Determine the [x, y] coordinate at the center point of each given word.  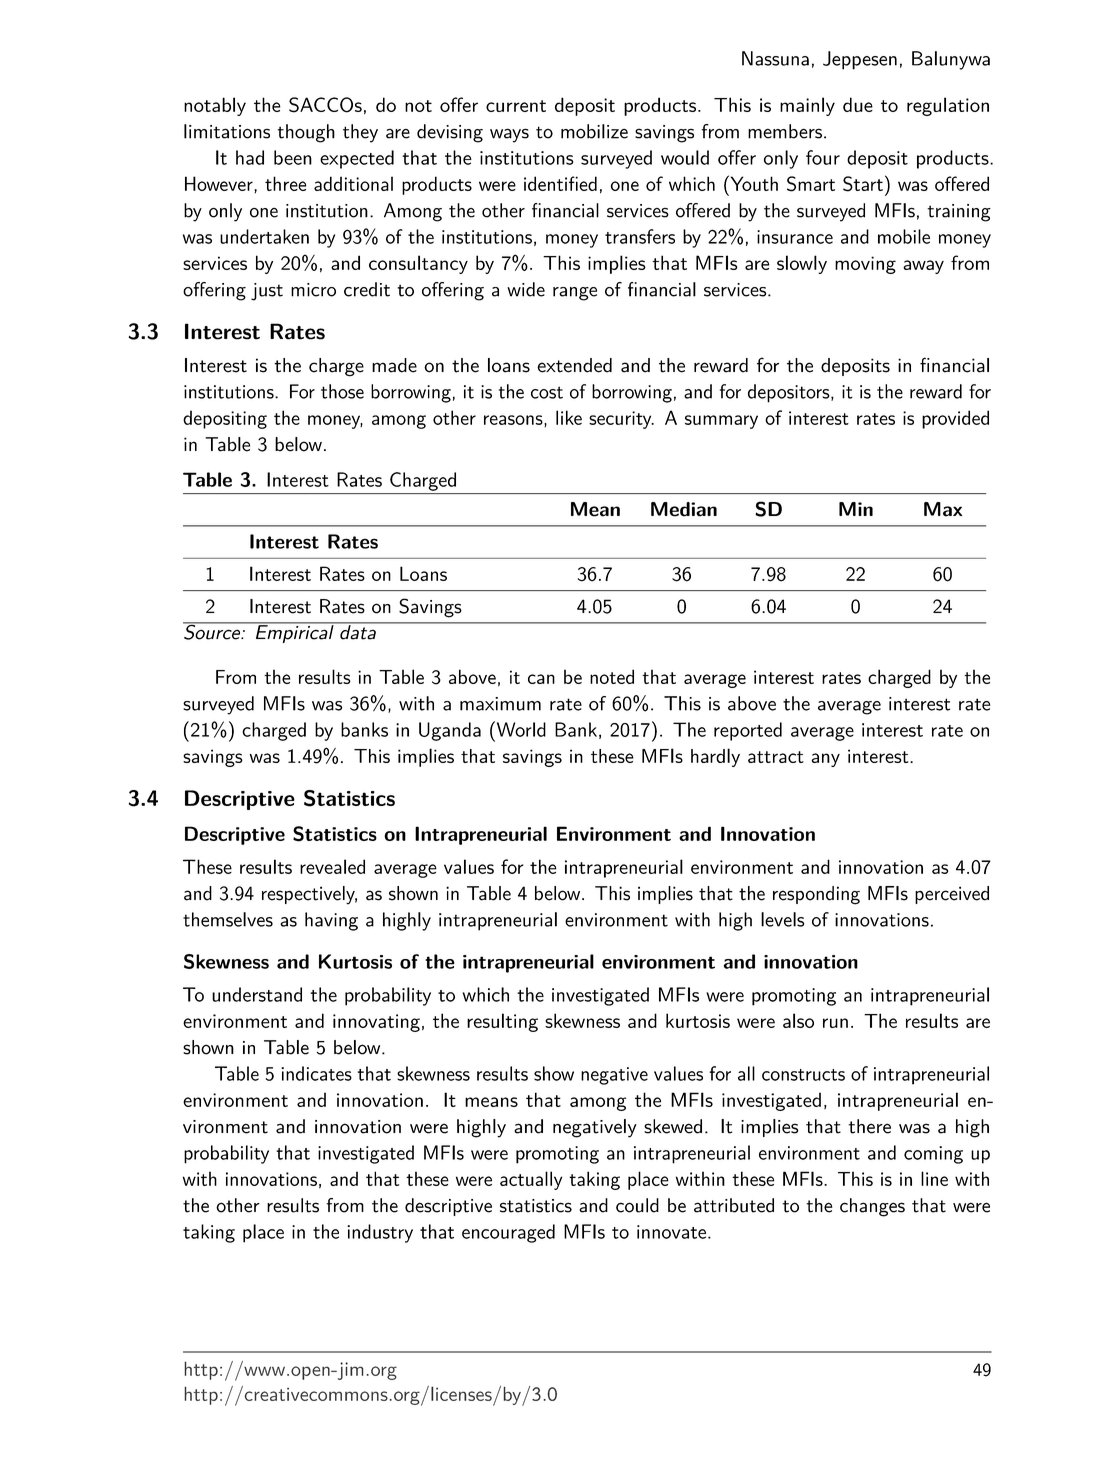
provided [955, 419]
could [637, 1205]
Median [684, 509]
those [342, 391]
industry [380, 1233]
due [858, 104]
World [520, 729]
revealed [332, 866]
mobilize [594, 131]
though [306, 133]
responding [816, 895]
